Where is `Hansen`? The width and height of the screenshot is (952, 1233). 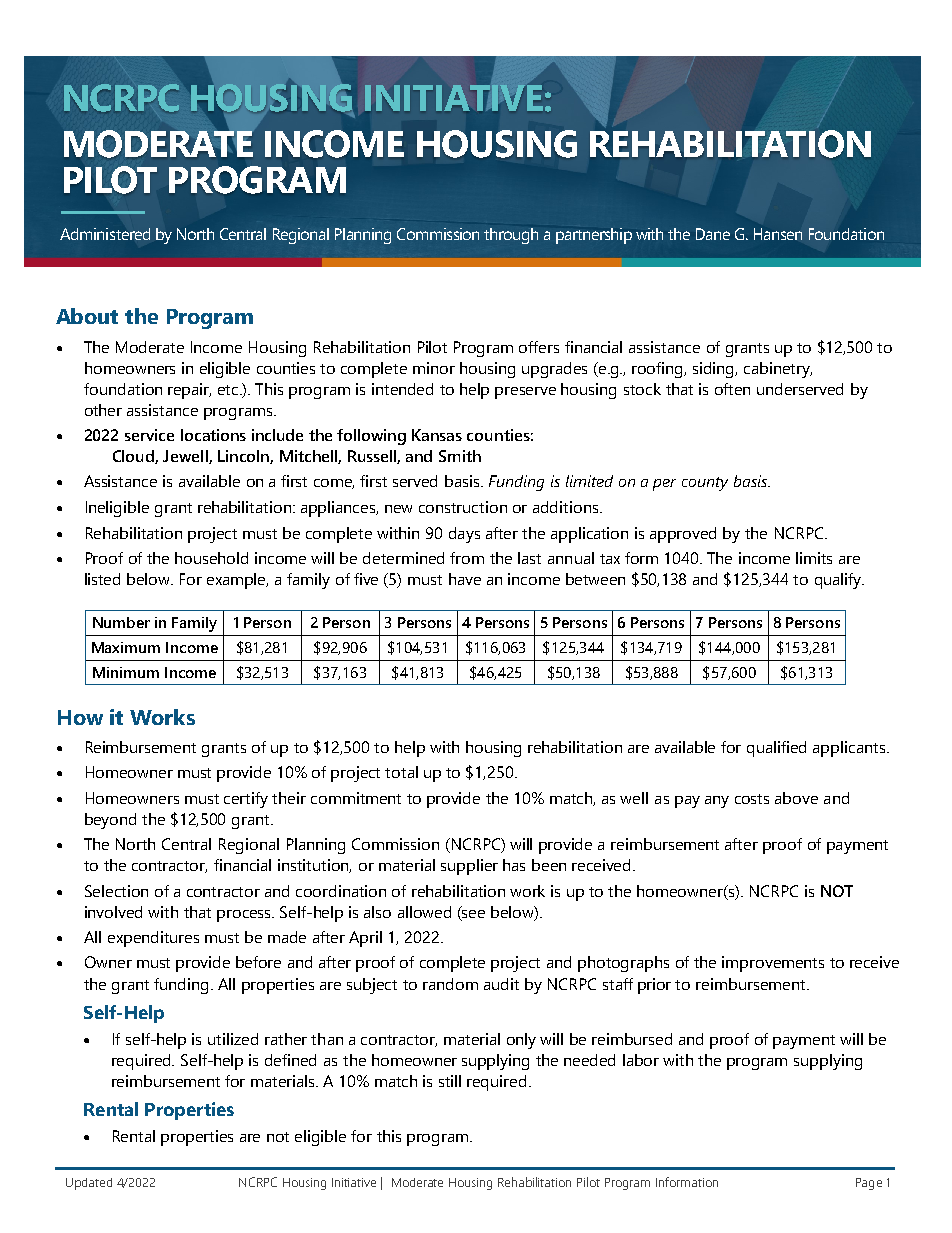
Hansen is located at coordinates (778, 234).
